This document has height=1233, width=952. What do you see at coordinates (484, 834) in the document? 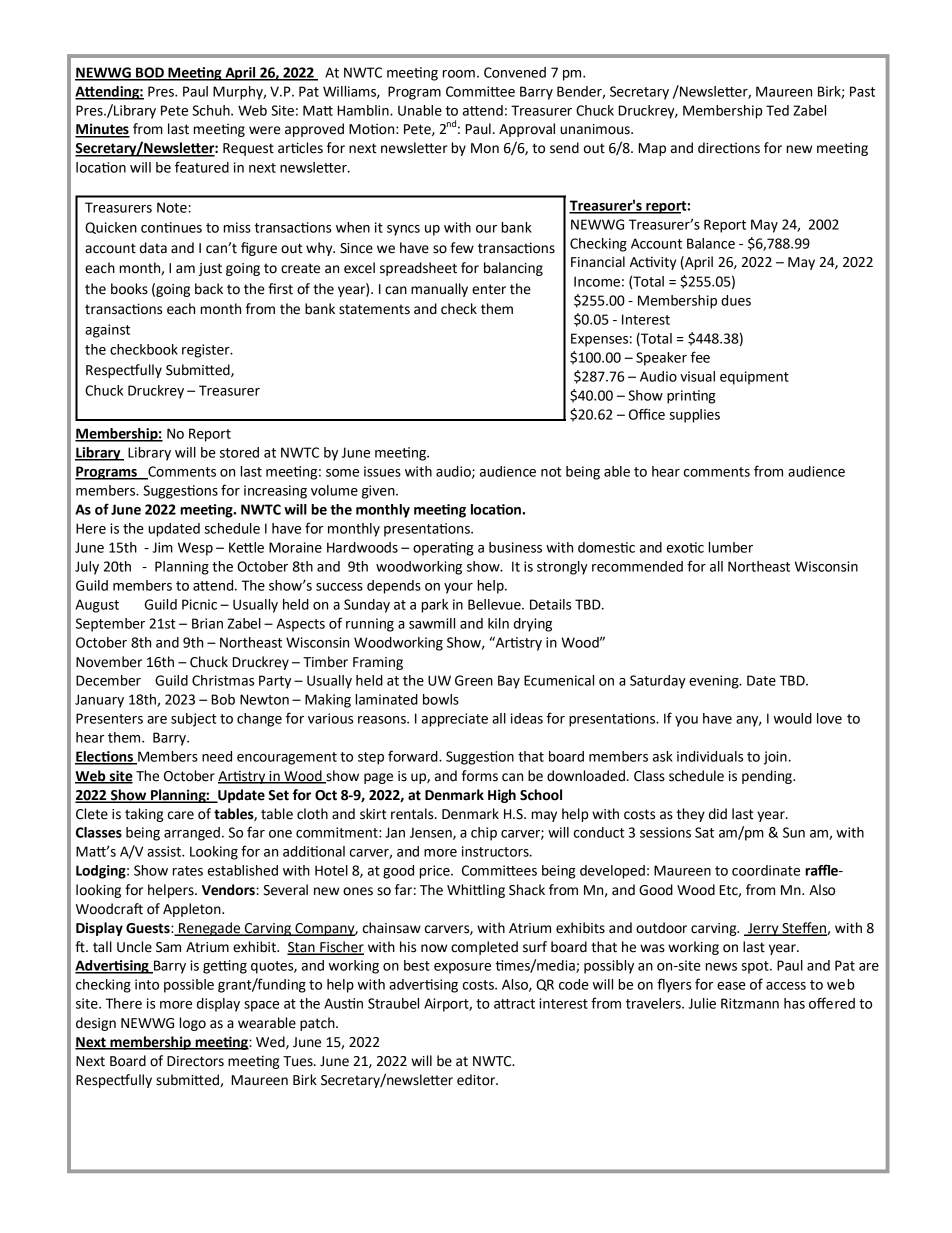
I see `chip` at bounding box center [484, 834].
